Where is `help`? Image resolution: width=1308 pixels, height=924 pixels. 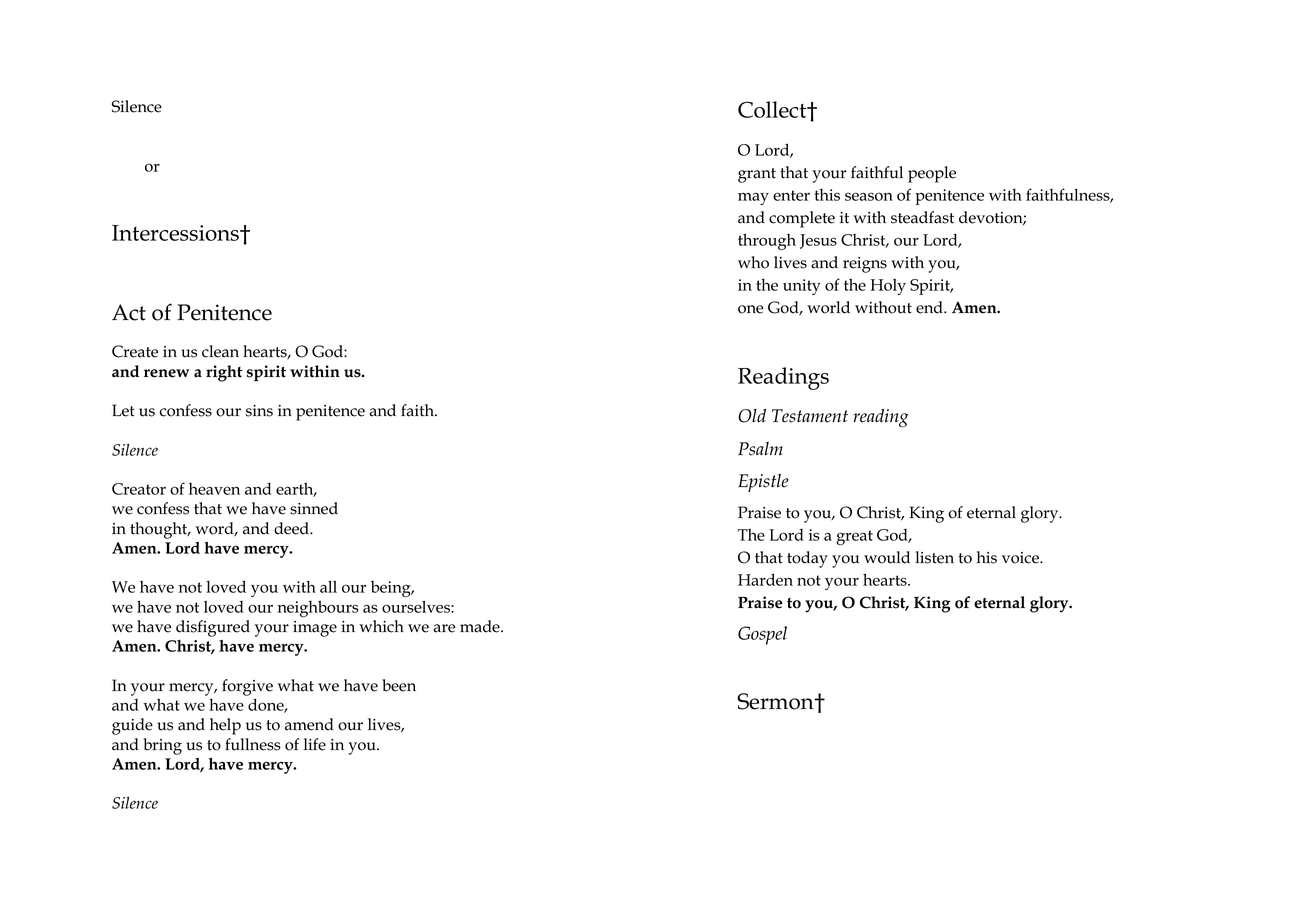
help is located at coordinates (225, 726).
